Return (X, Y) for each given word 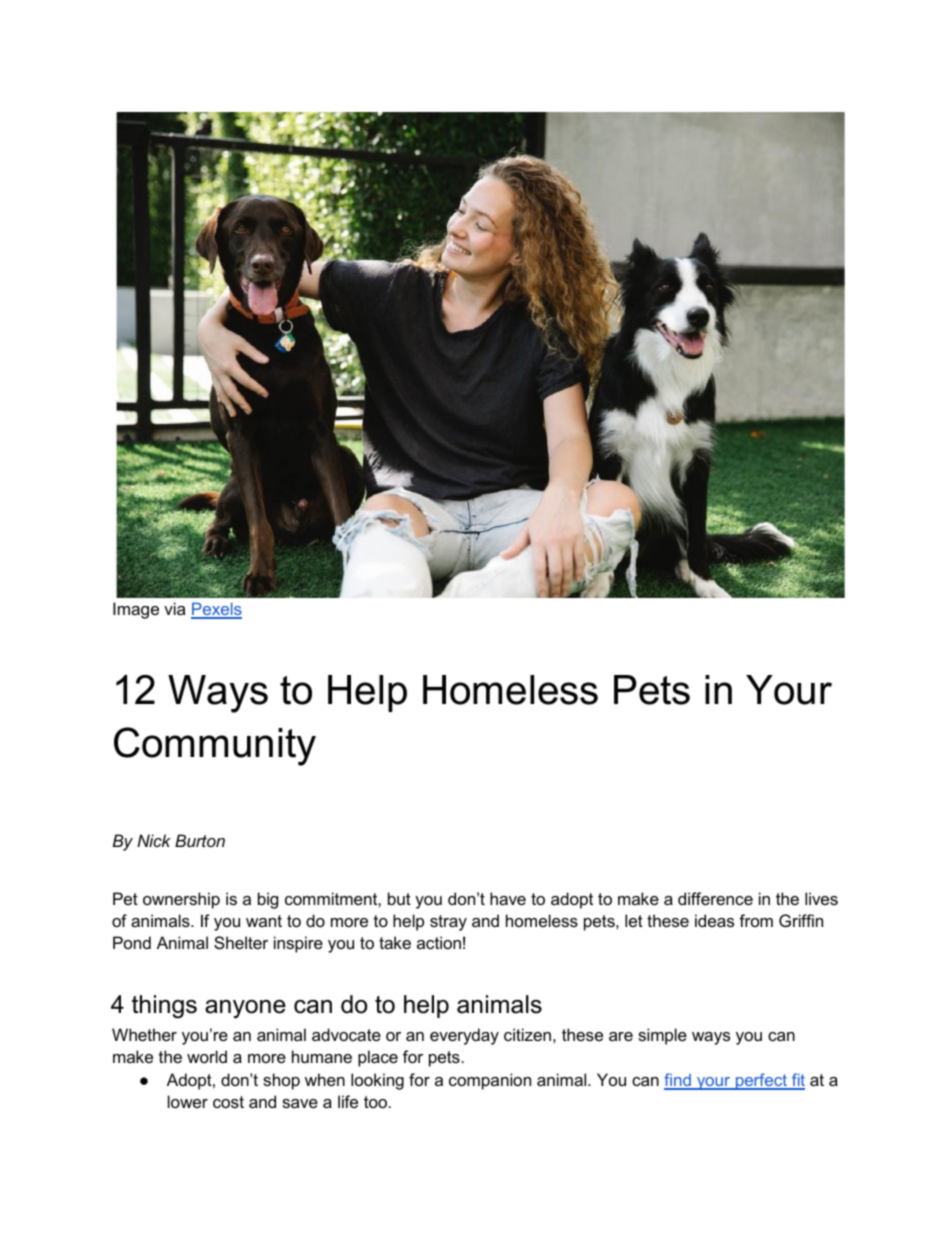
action (439, 942)
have (508, 898)
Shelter (241, 942)
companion (490, 1081)
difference (715, 898)
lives (821, 898)
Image (136, 610)
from (756, 920)
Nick (154, 840)
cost (228, 1102)
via (174, 608)
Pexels (216, 610)
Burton (200, 840)
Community (215, 746)
